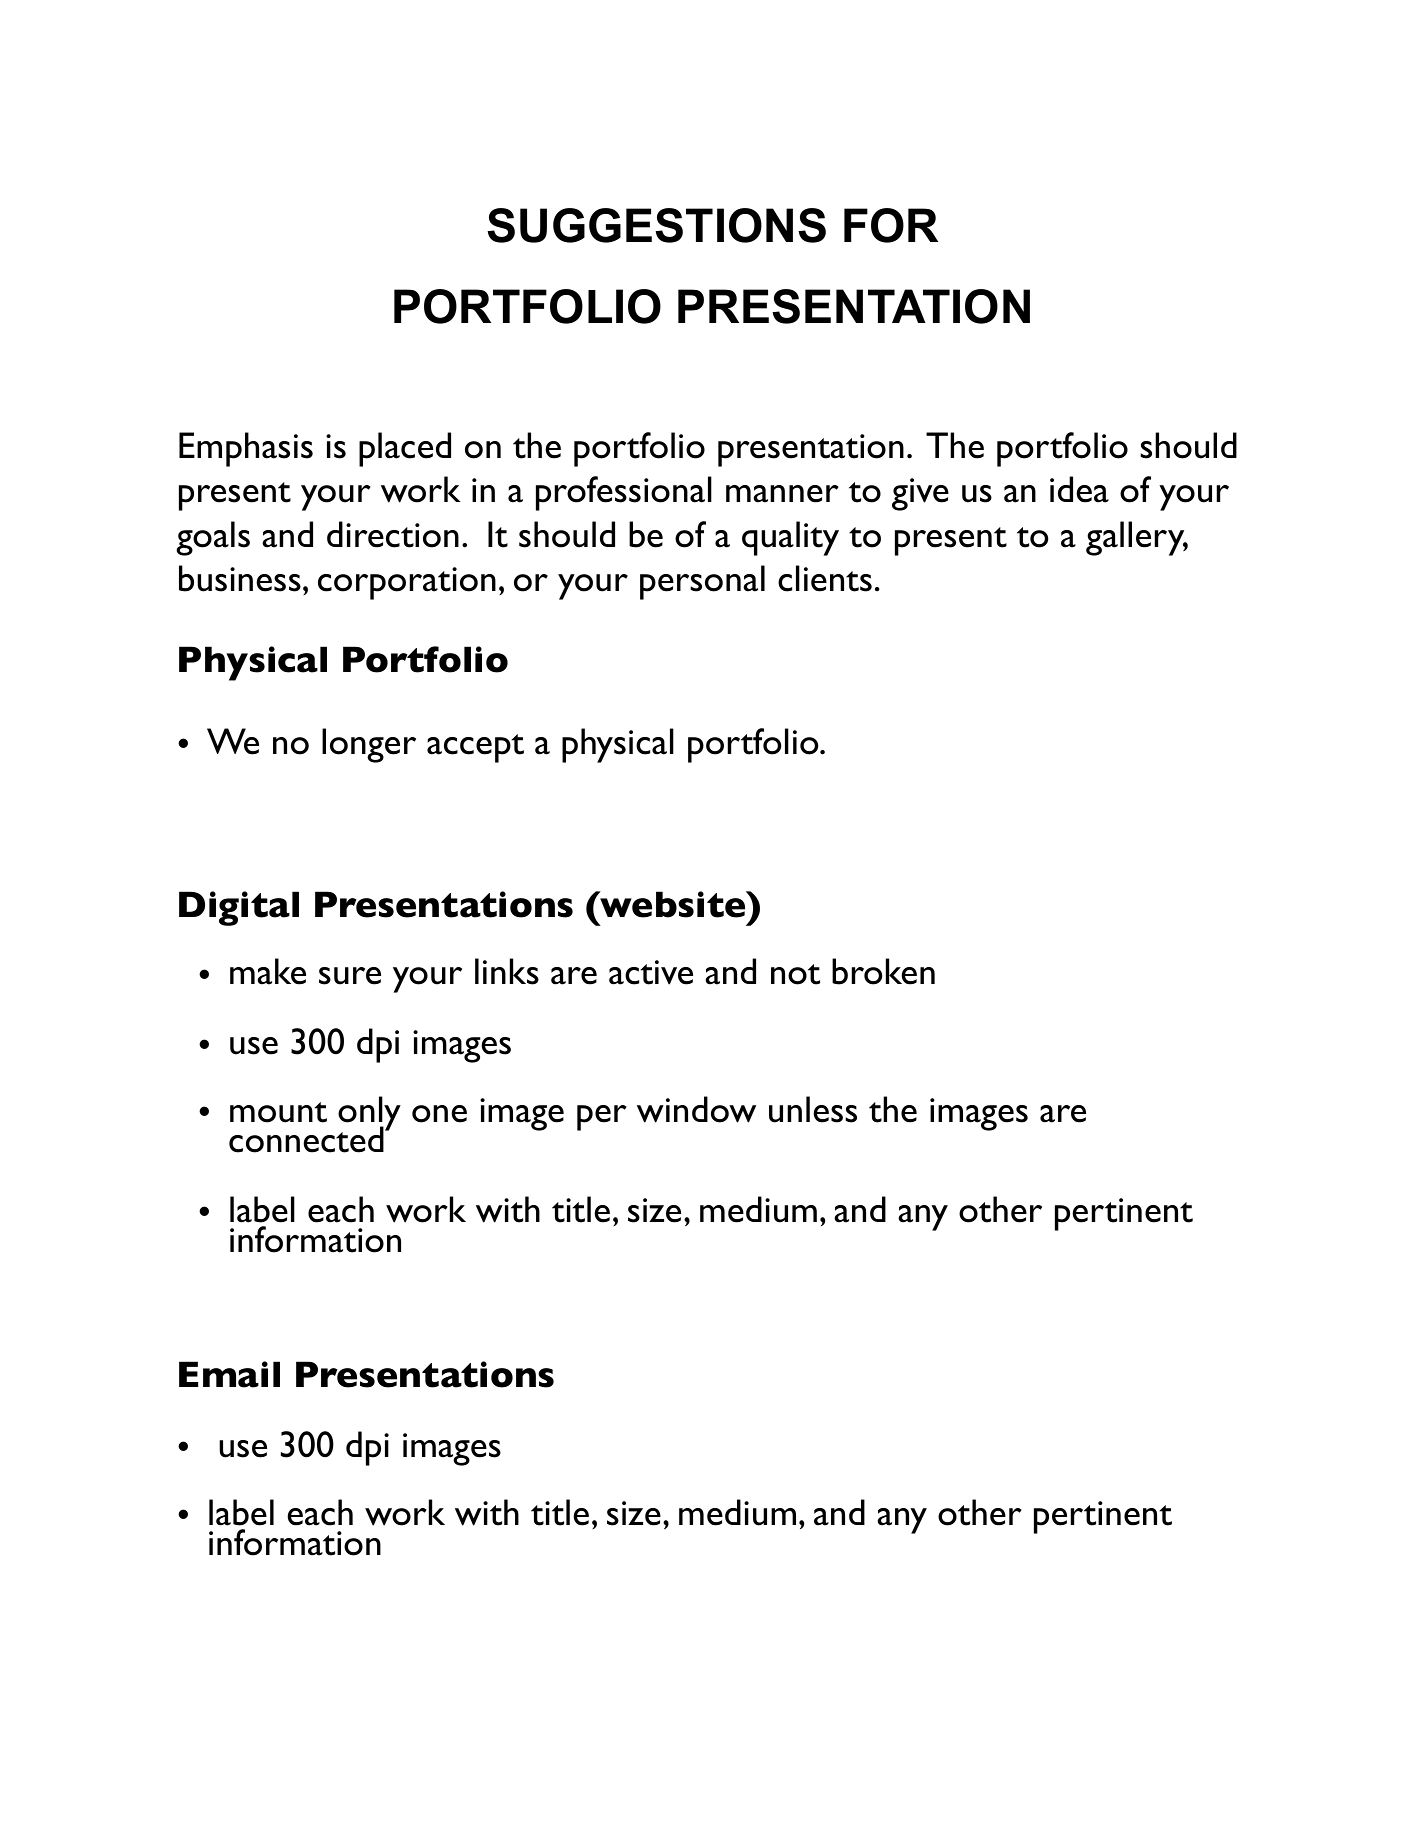 Image resolution: width=1425 pixels, height=1844 pixels. Describe the element at coordinates (696, 1109) in the page. I see `window` at that location.
